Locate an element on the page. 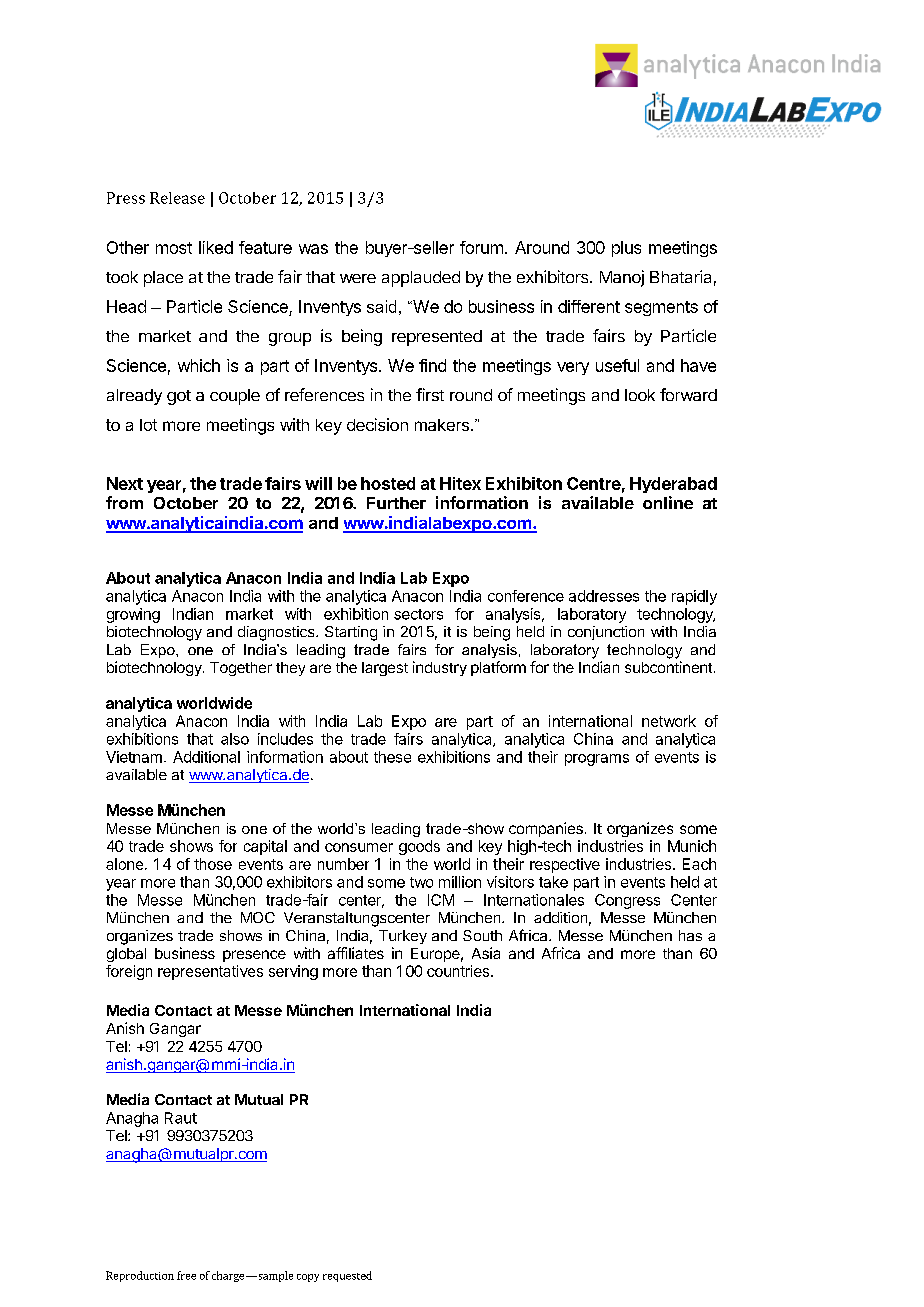 The width and height of the image is (924, 1307). addresses is located at coordinates (604, 596).
